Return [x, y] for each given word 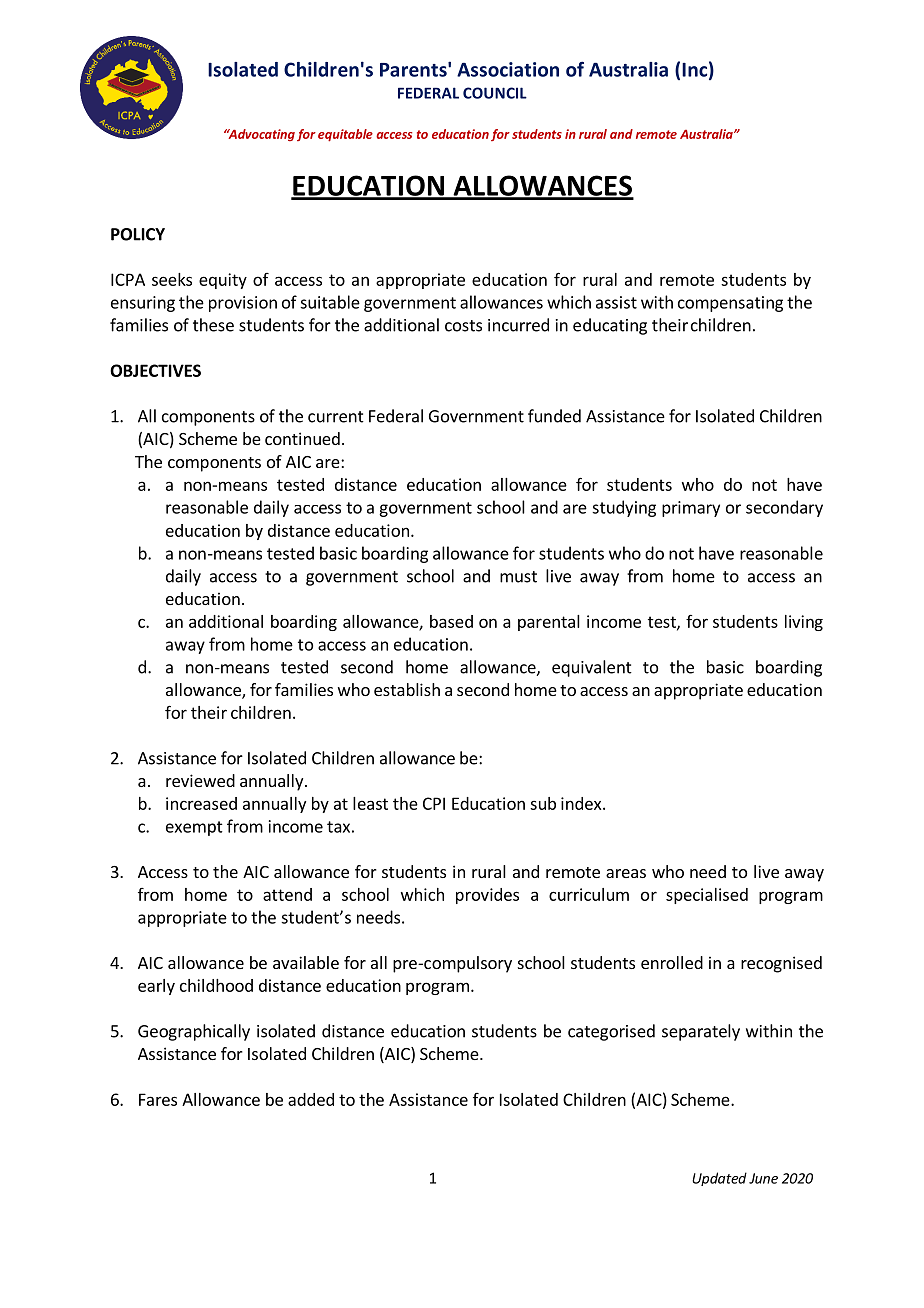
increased [201, 803]
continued [302, 438]
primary [691, 509]
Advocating [260, 135]
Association [508, 69]
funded [554, 416]
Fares [158, 1099]
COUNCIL [495, 93]
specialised [707, 896]
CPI [434, 803]
